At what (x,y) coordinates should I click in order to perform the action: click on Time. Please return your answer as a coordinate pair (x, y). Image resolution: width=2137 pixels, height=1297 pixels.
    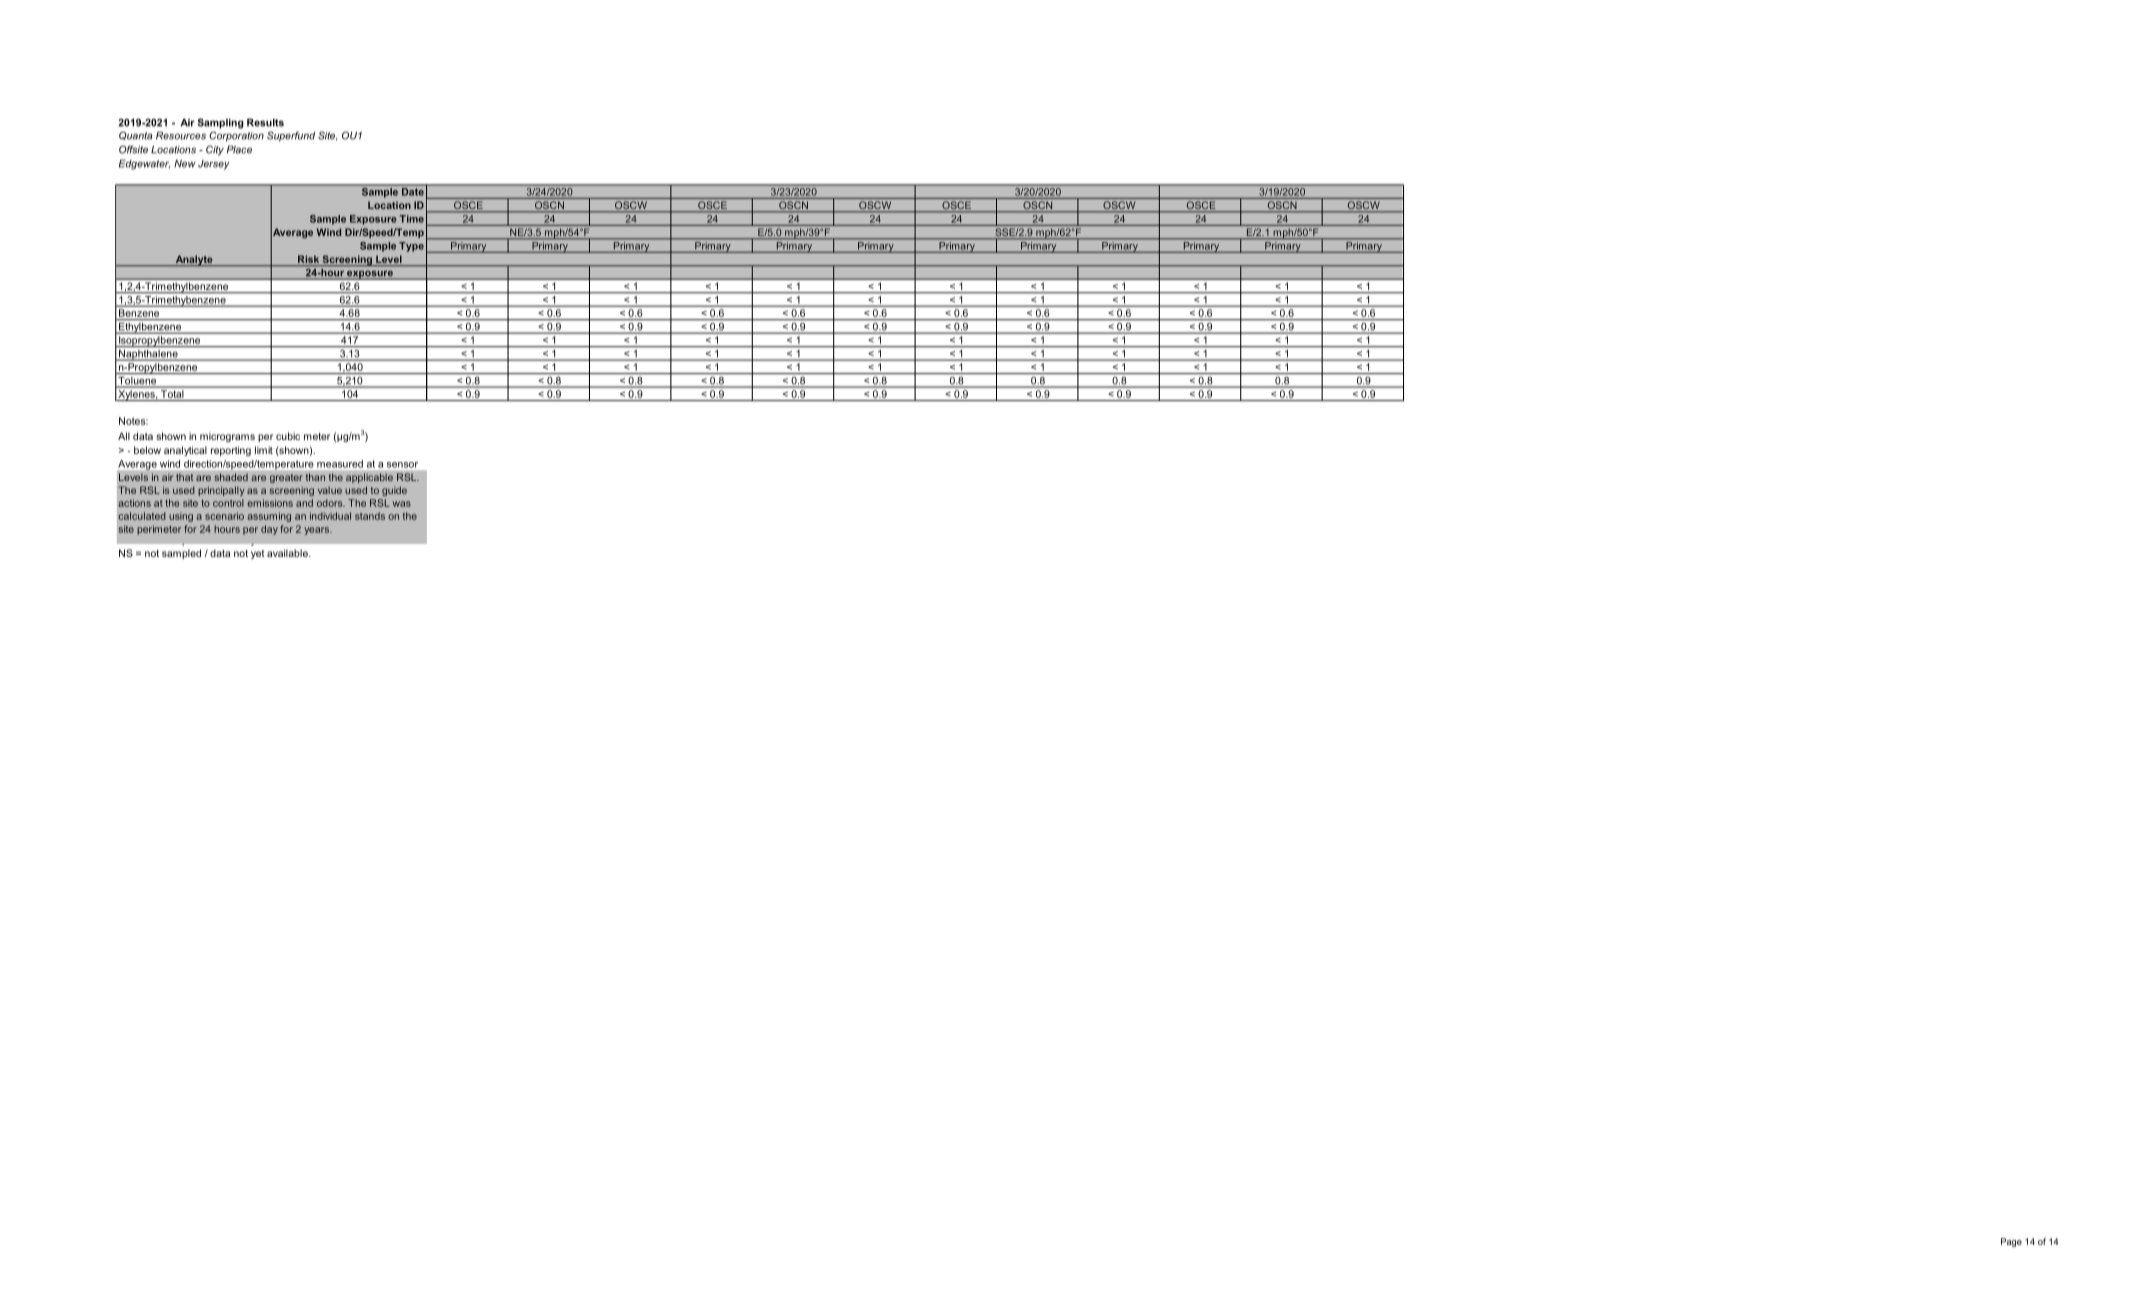
    Looking at the image, I should click on (411, 219).
